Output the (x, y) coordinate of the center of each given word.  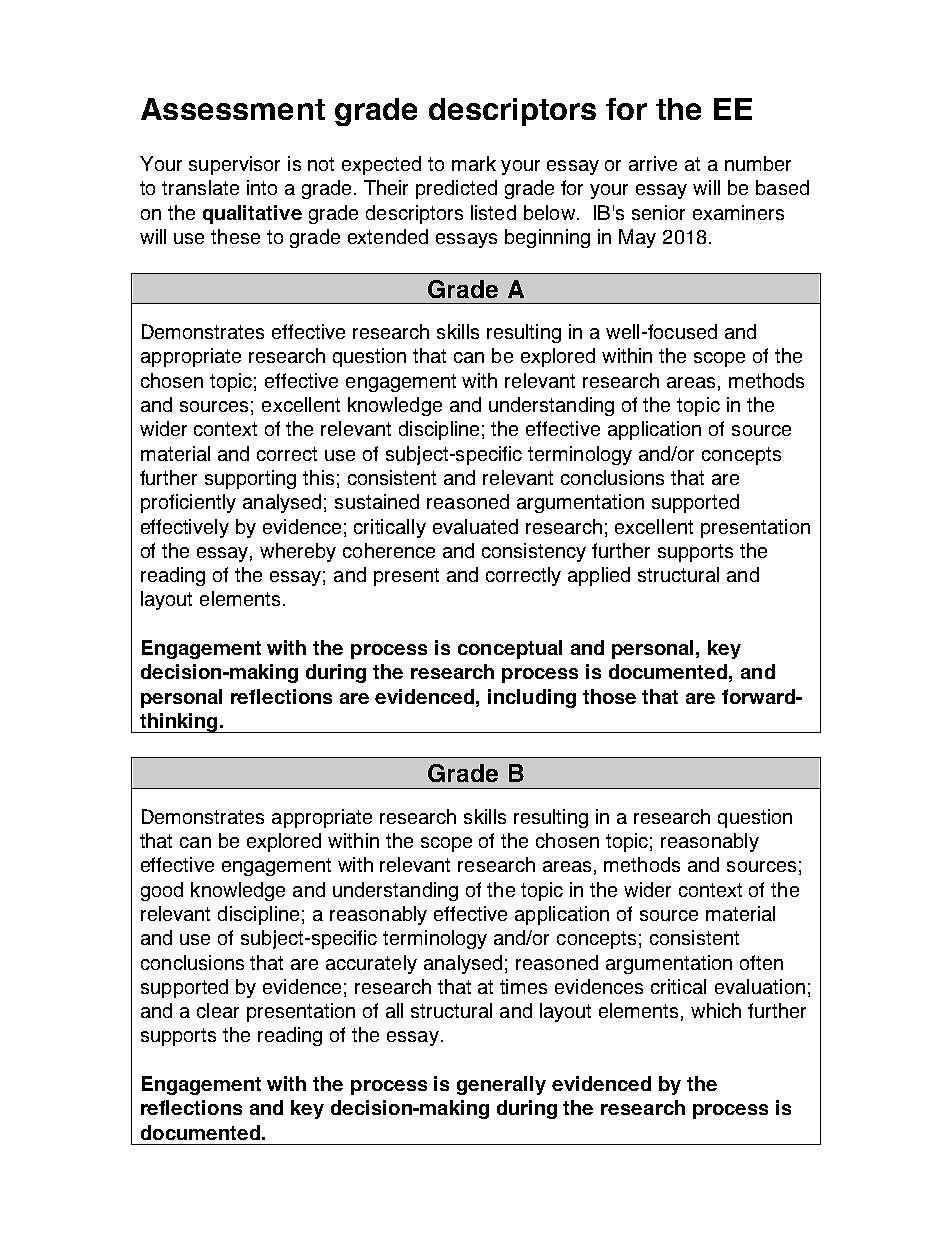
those (609, 696)
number (758, 163)
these (235, 236)
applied (599, 576)
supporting (250, 479)
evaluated (475, 526)
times (523, 986)
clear (218, 1010)
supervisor (234, 165)
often (761, 962)
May (637, 238)
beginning (547, 238)
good (162, 891)
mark (474, 163)
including (532, 698)
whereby (298, 552)
